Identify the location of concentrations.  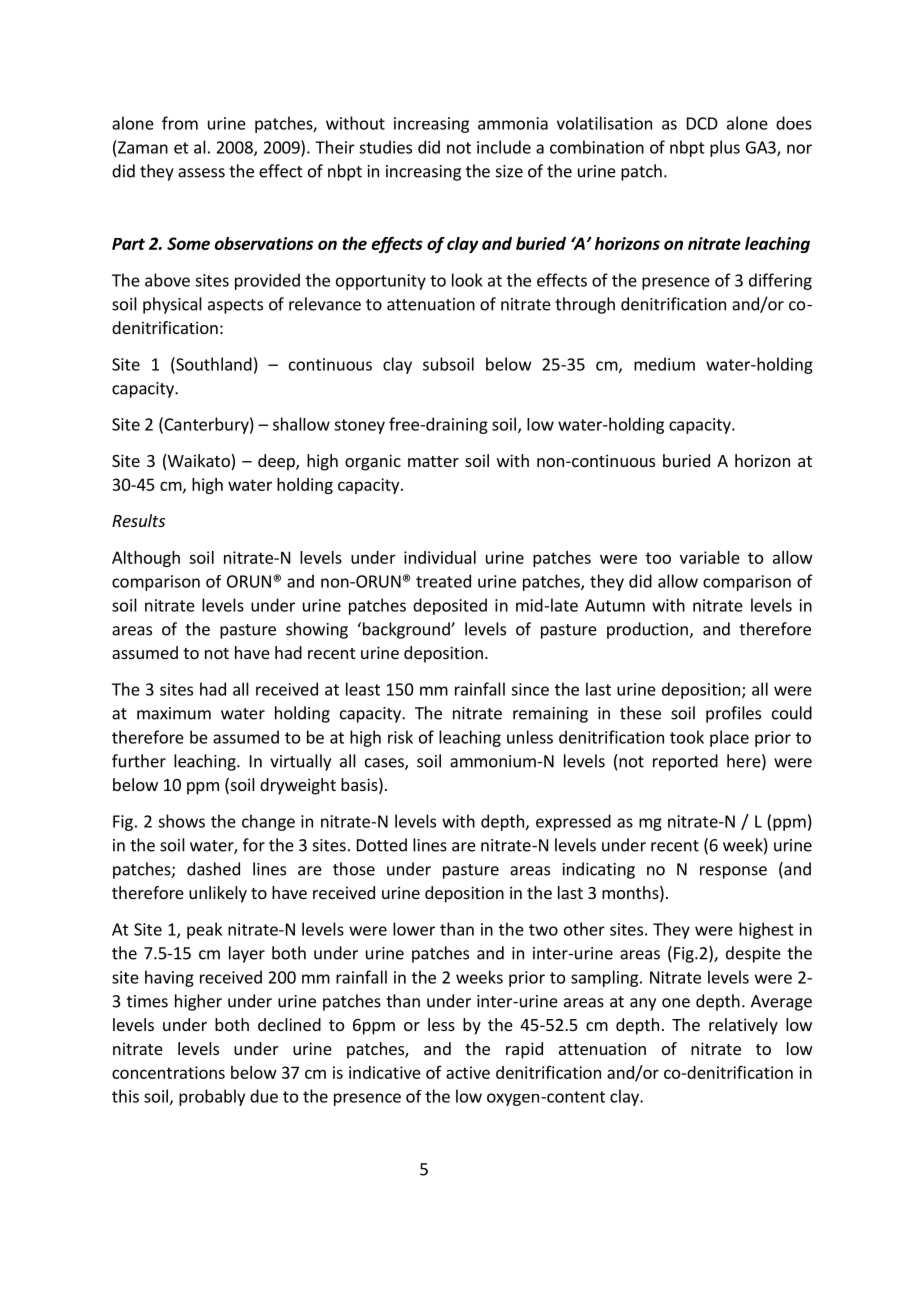
(168, 1072).
